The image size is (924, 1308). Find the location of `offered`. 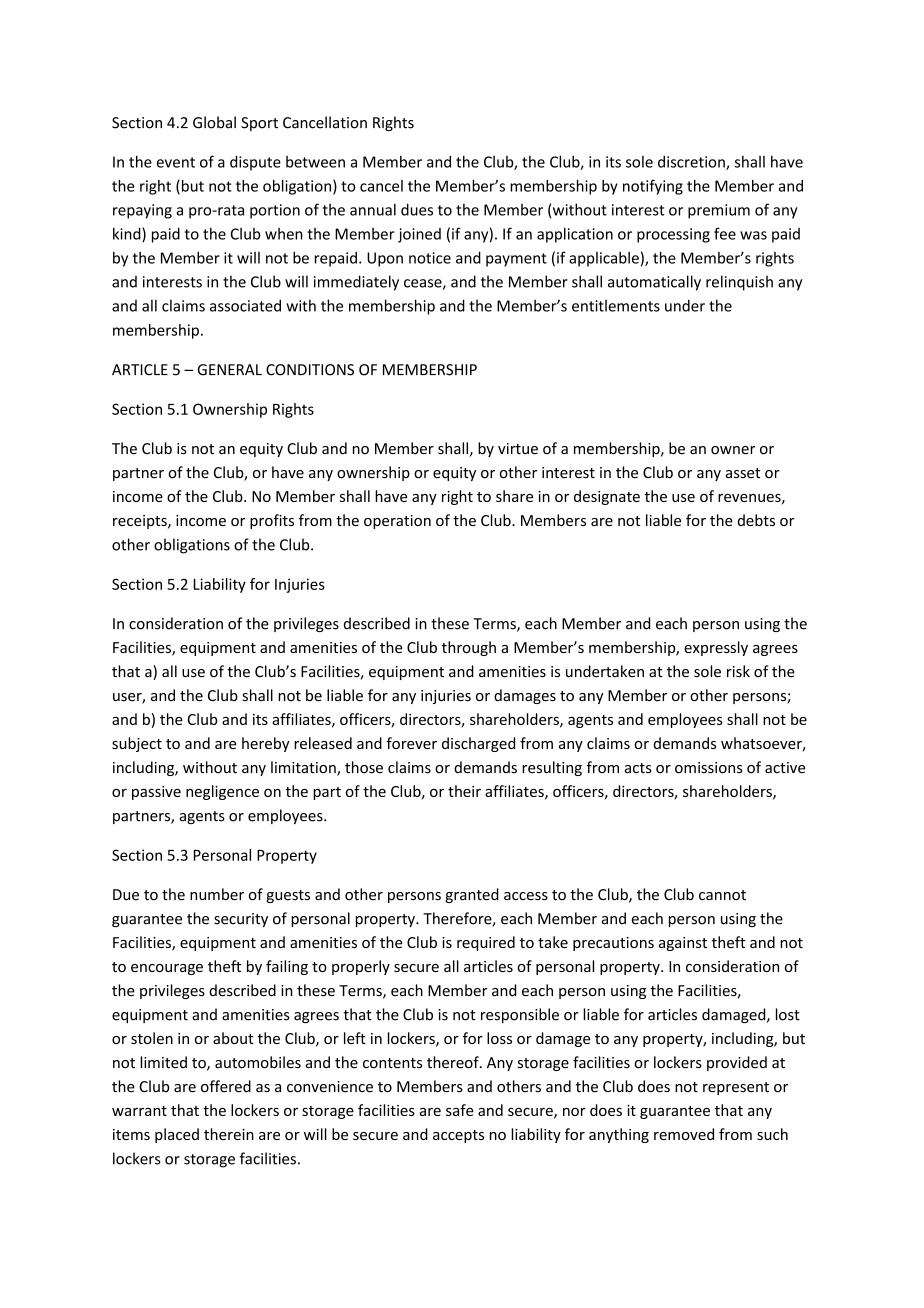

offered is located at coordinates (226, 1086).
